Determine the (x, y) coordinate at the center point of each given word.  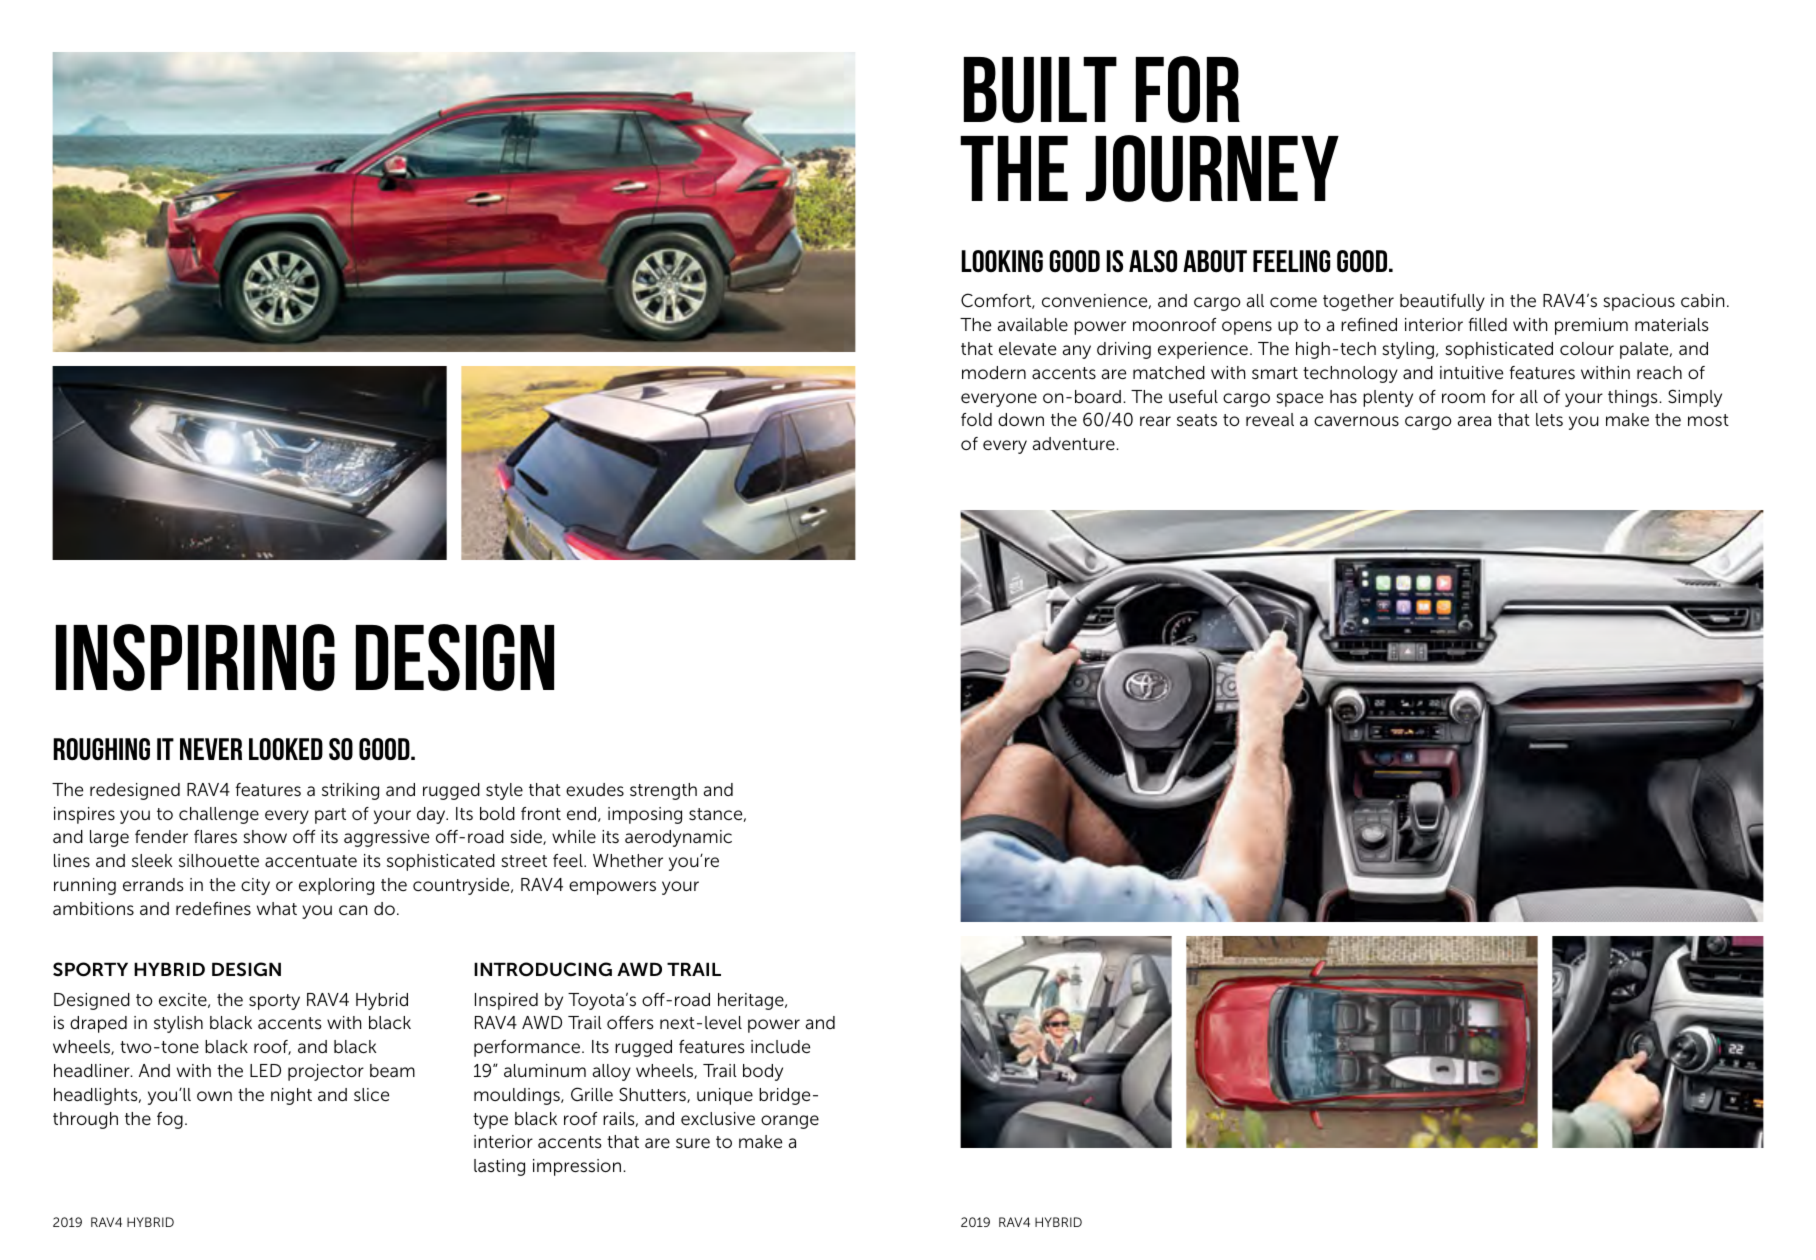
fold (976, 419)
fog (170, 1120)
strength (663, 791)
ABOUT (1215, 261)
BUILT (1040, 90)
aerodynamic (678, 838)
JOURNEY (1212, 168)
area (1474, 421)
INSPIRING (195, 657)
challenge (219, 815)
